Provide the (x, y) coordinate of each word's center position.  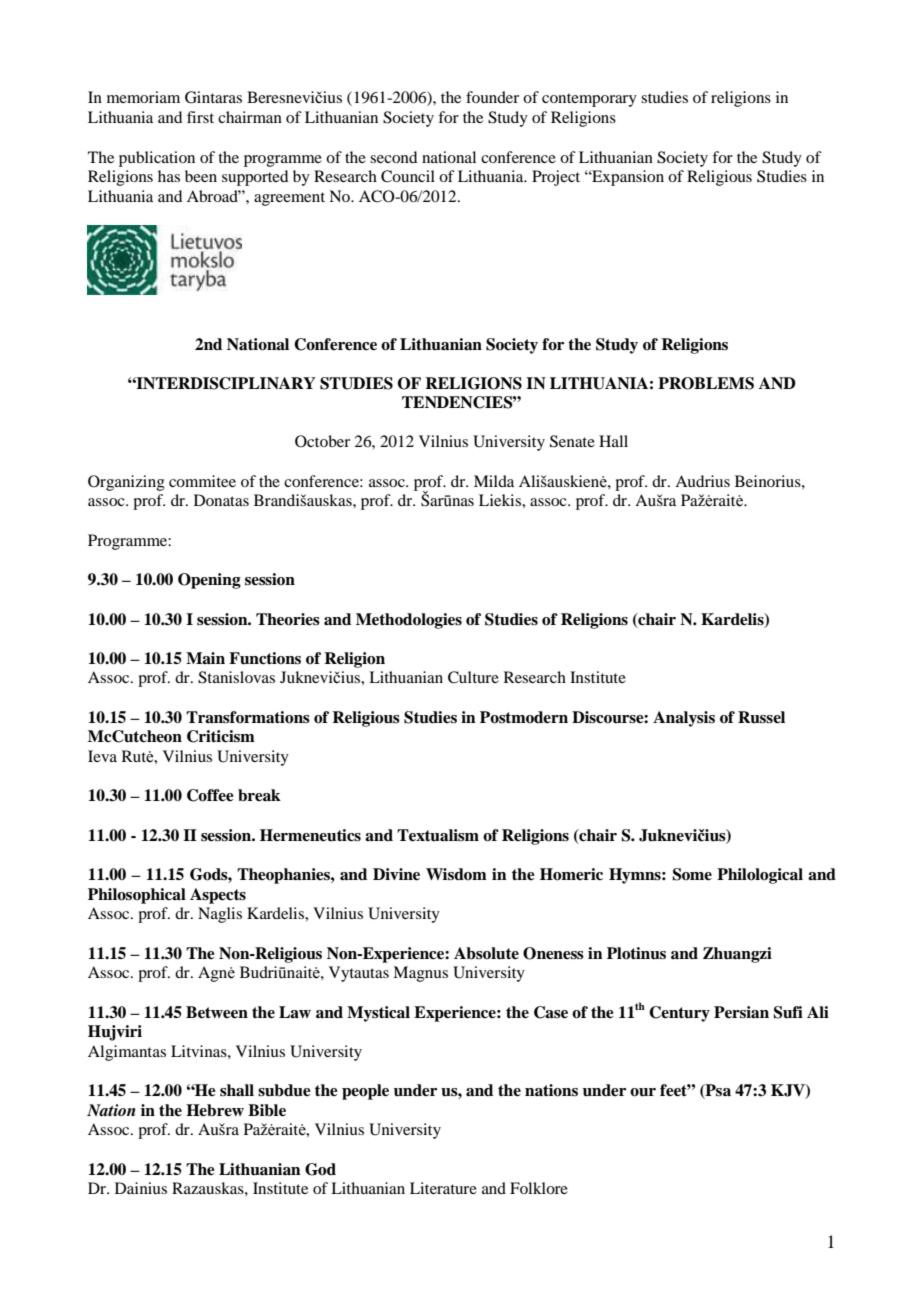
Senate (572, 441)
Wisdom (456, 874)
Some (692, 874)
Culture (473, 677)
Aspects (218, 896)
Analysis (684, 719)
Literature (443, 1188)
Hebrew (215, 1110)
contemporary (589, 100)
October (322, 441)
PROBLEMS (706, 383)
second (393, 157)
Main (205, 658)
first (200, 117)
